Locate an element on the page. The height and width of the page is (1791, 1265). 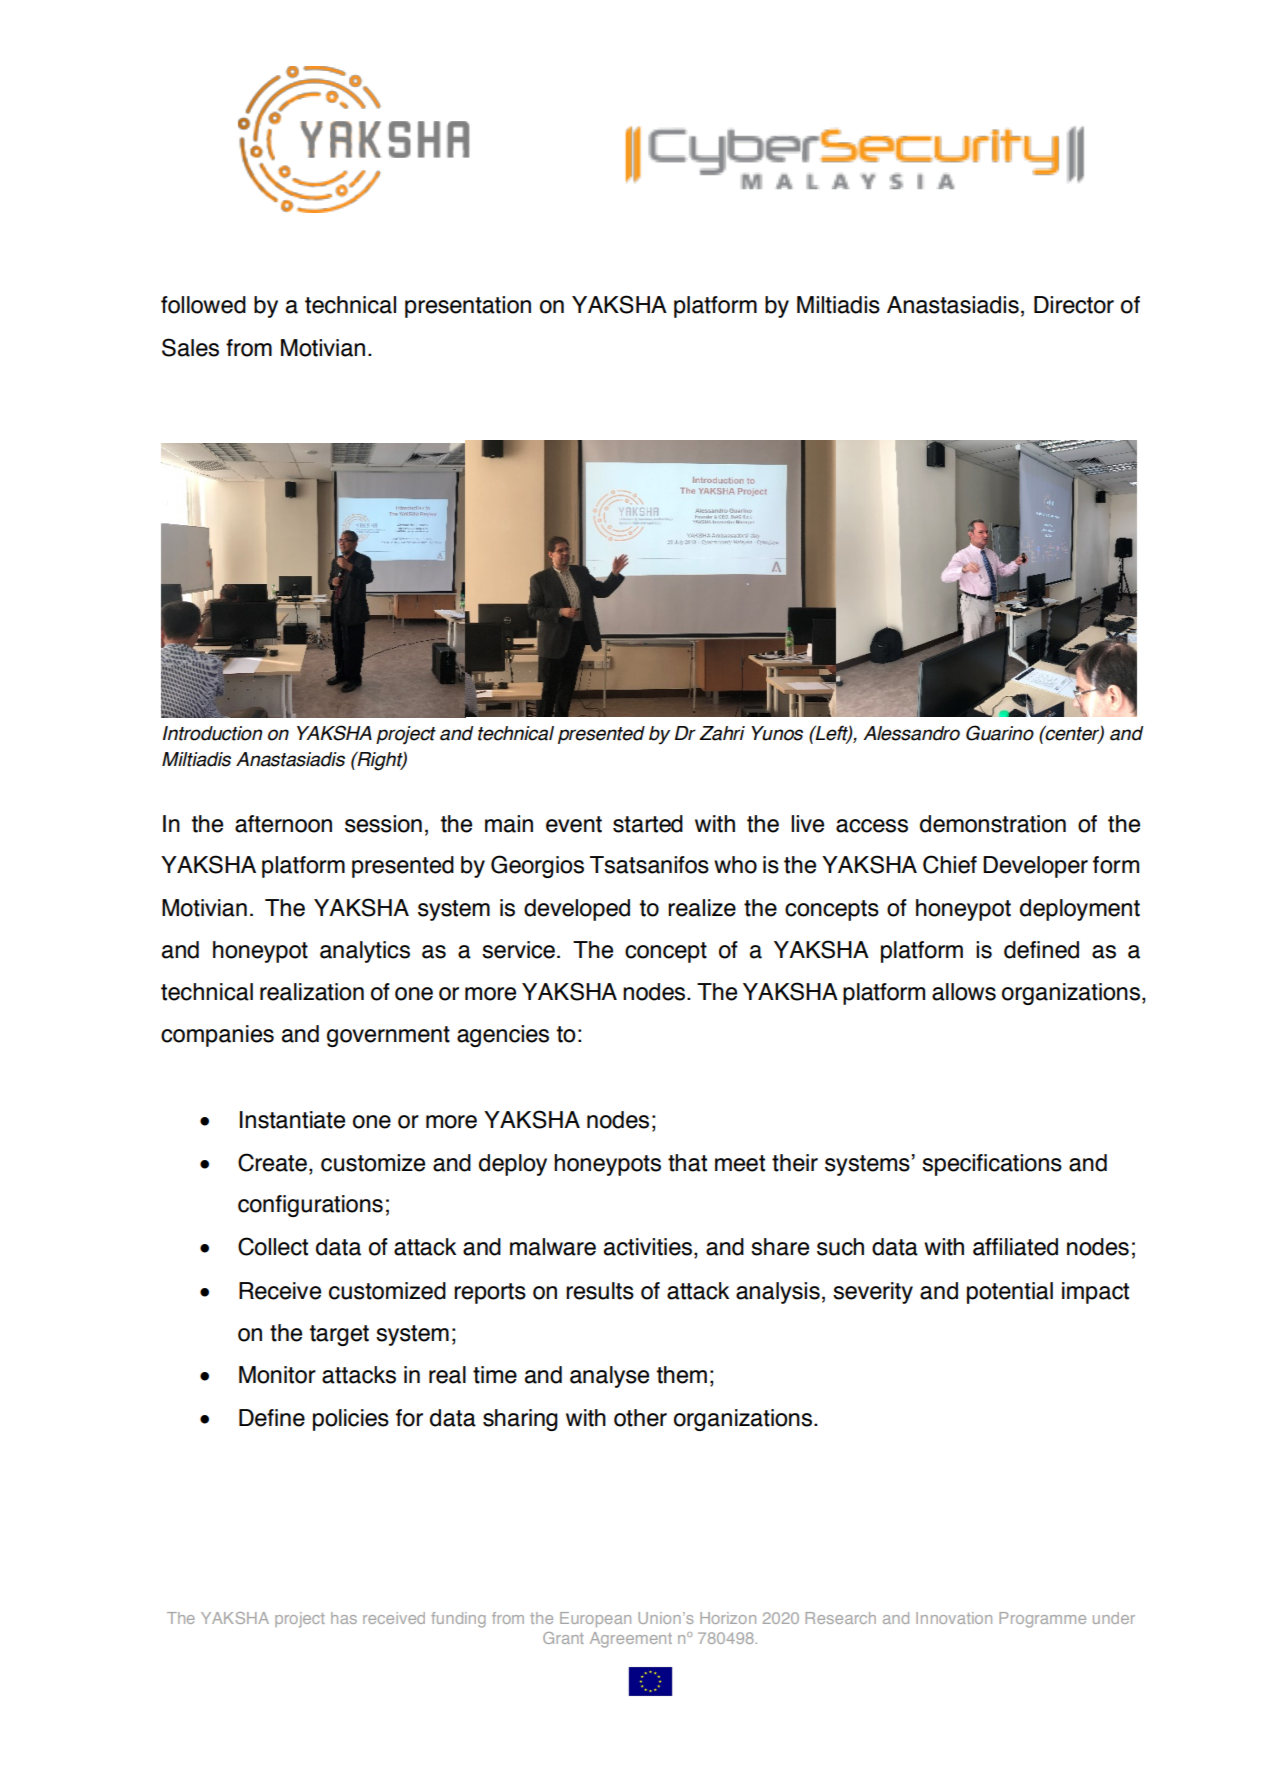
Director is located at coordinates (1074, 305).
